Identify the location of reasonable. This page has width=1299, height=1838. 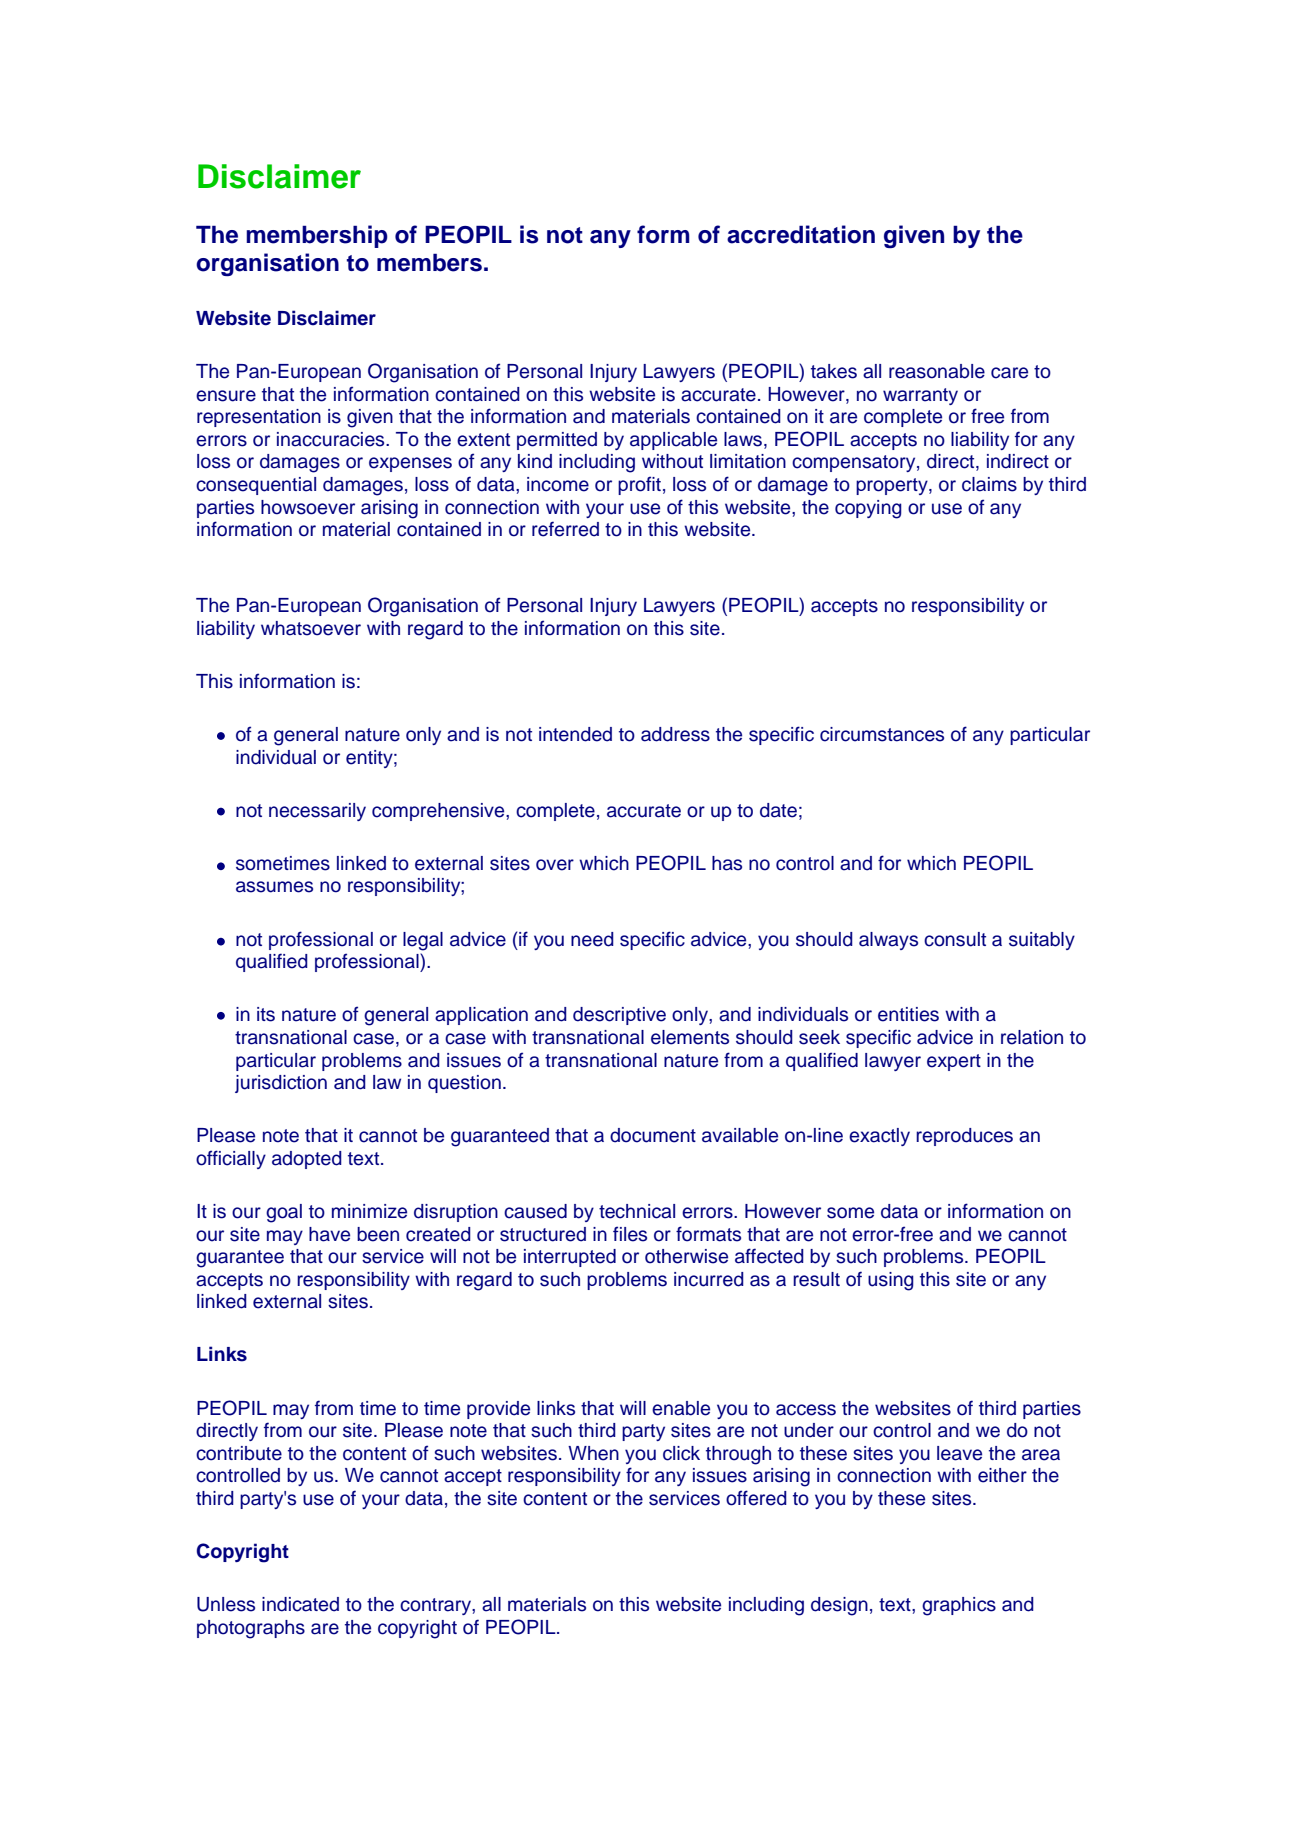
(937, 371).
